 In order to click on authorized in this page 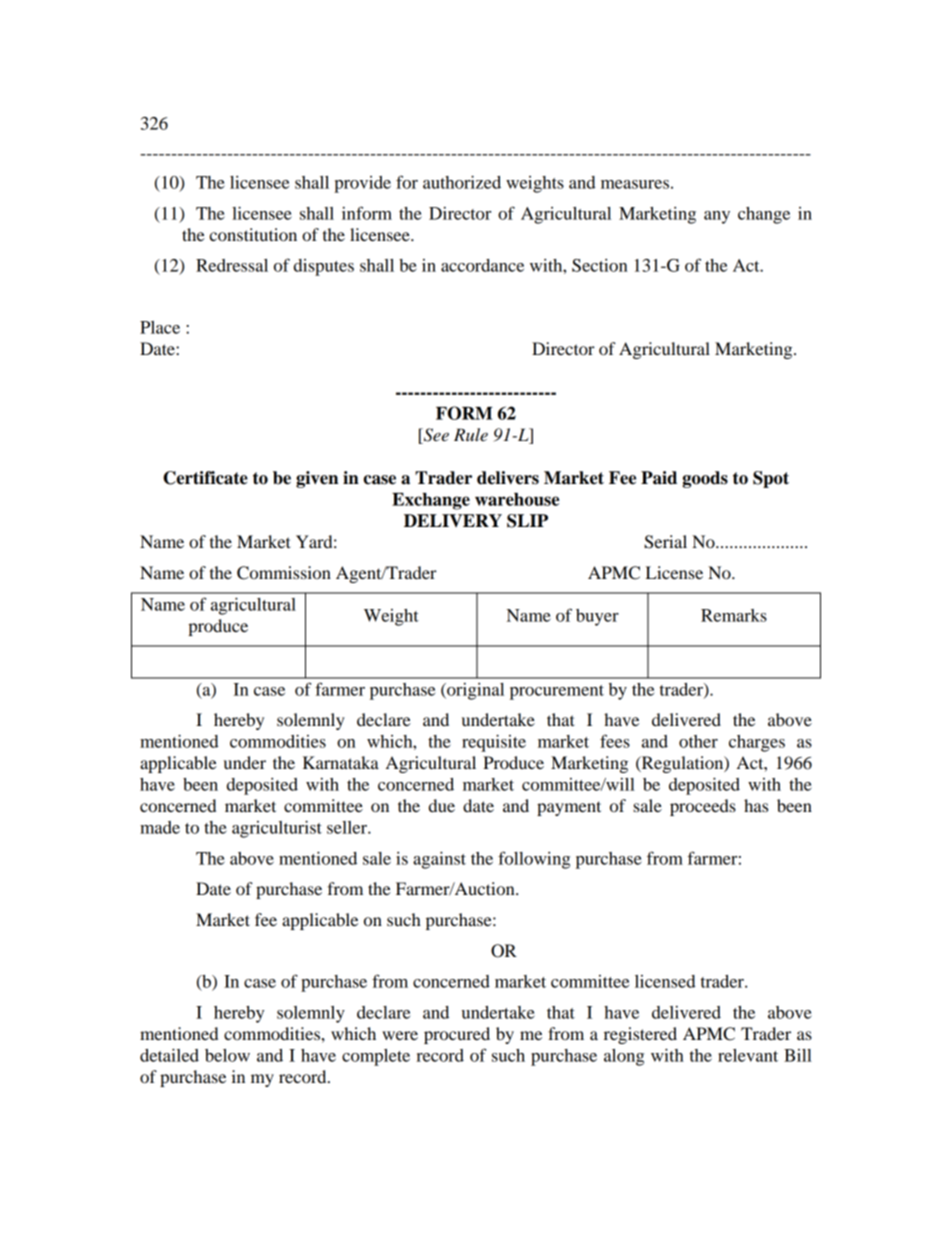, I will do `click(462, 182)`.
